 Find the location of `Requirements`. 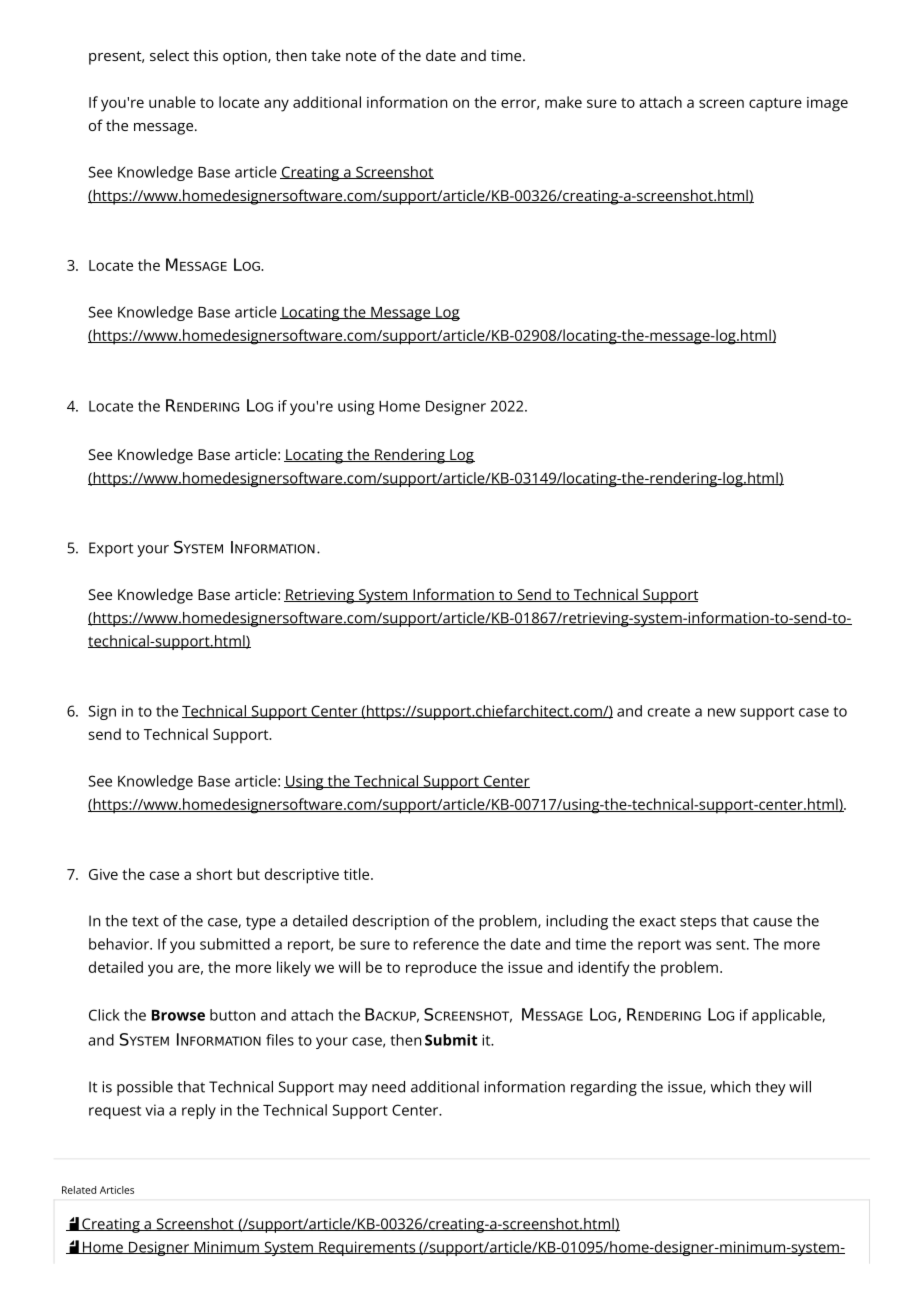

Requirements is located at coordinates (367, 1248).
